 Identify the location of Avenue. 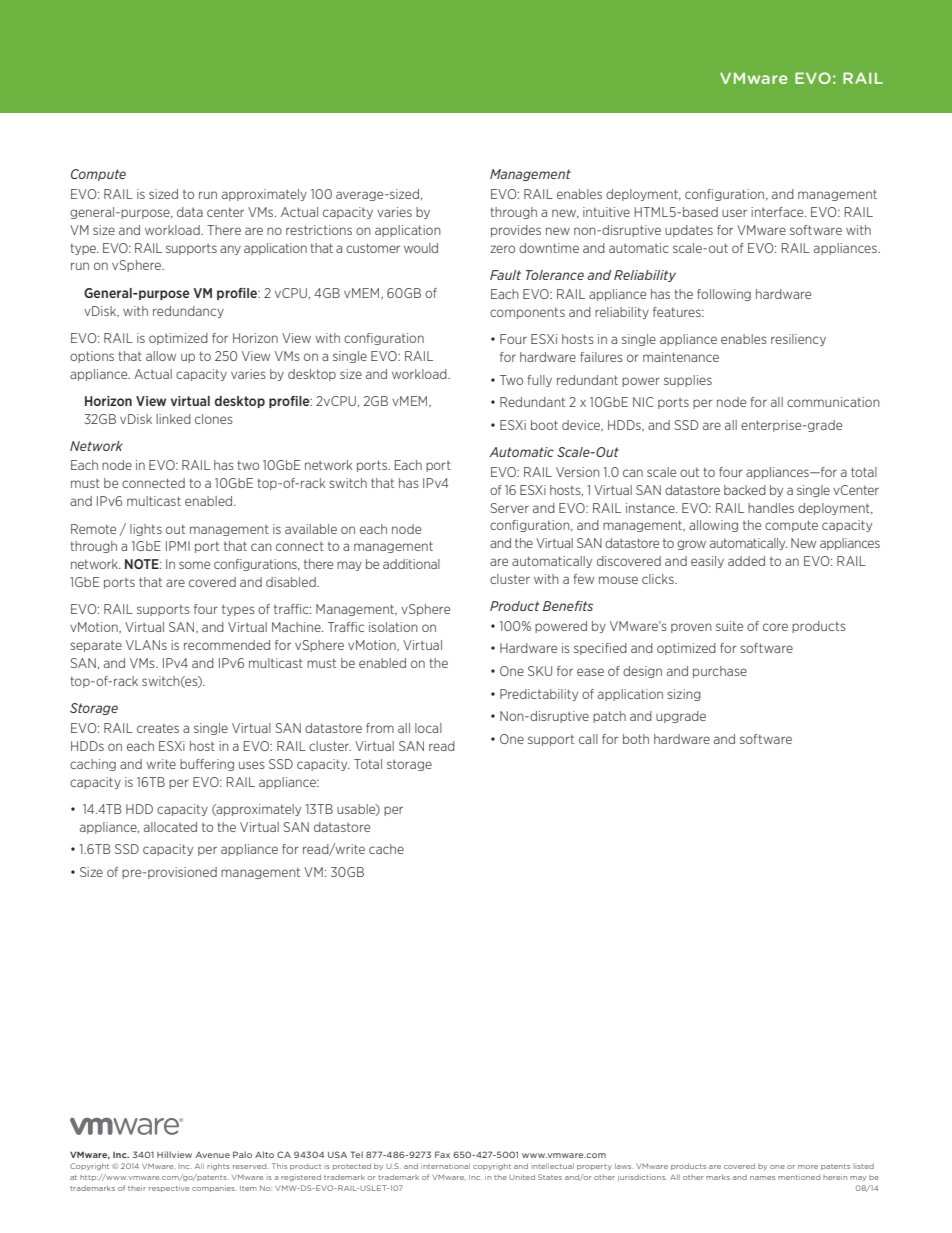
(212, 1155).
